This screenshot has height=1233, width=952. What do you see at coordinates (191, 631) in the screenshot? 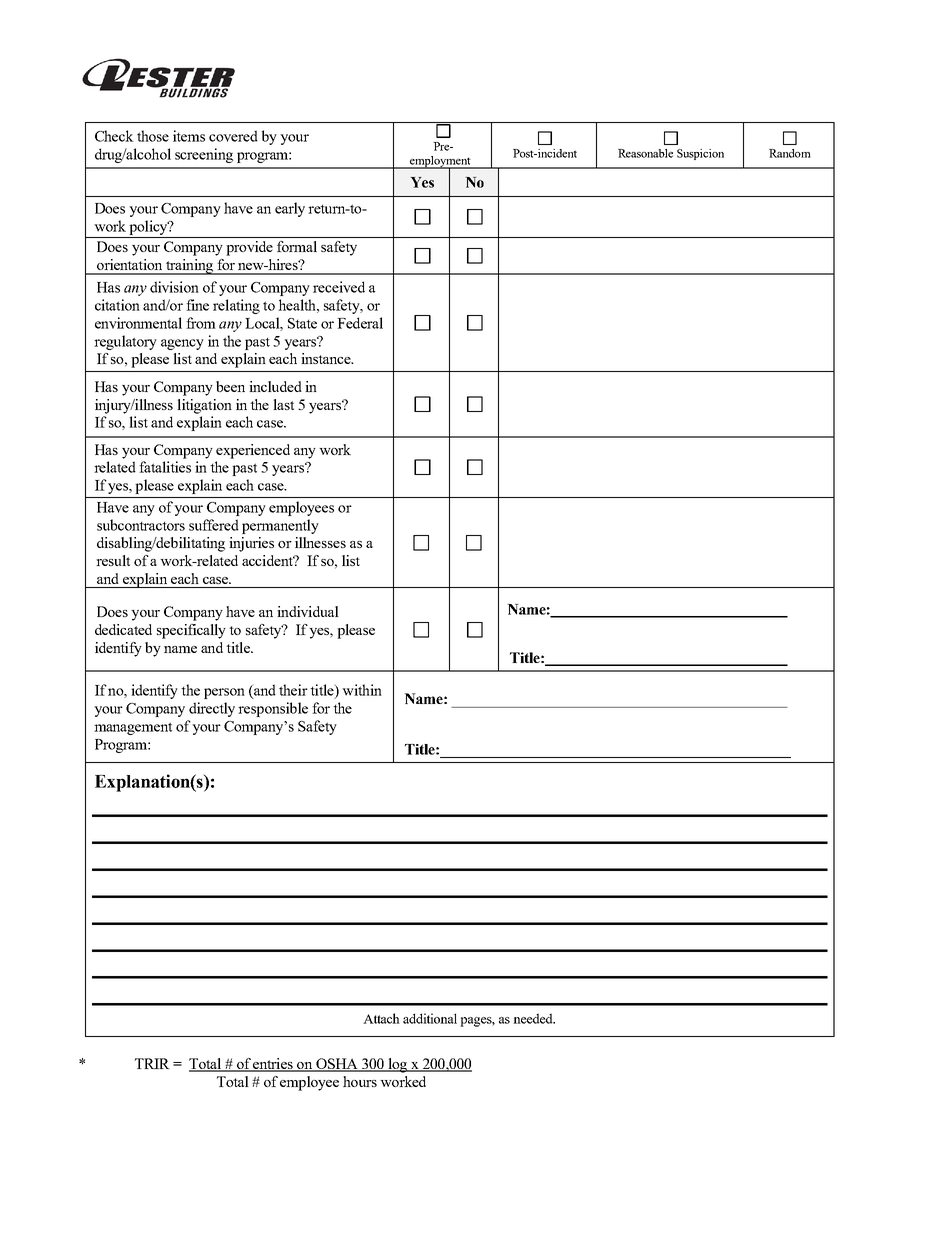
I see `specifically` at bounding box center [191, 631].
